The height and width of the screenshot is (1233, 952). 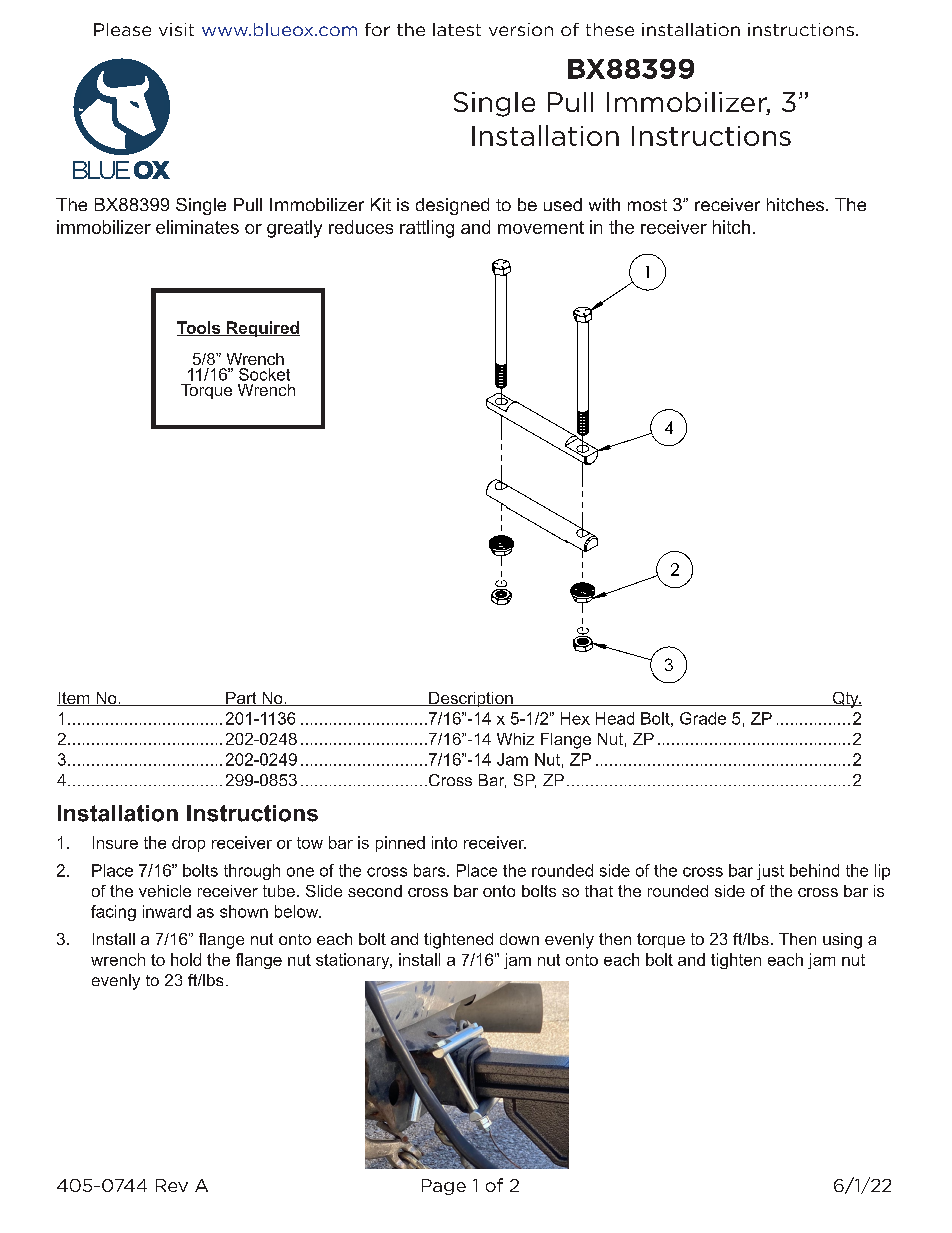 I want to click on using, so click(x=842, y=941).
